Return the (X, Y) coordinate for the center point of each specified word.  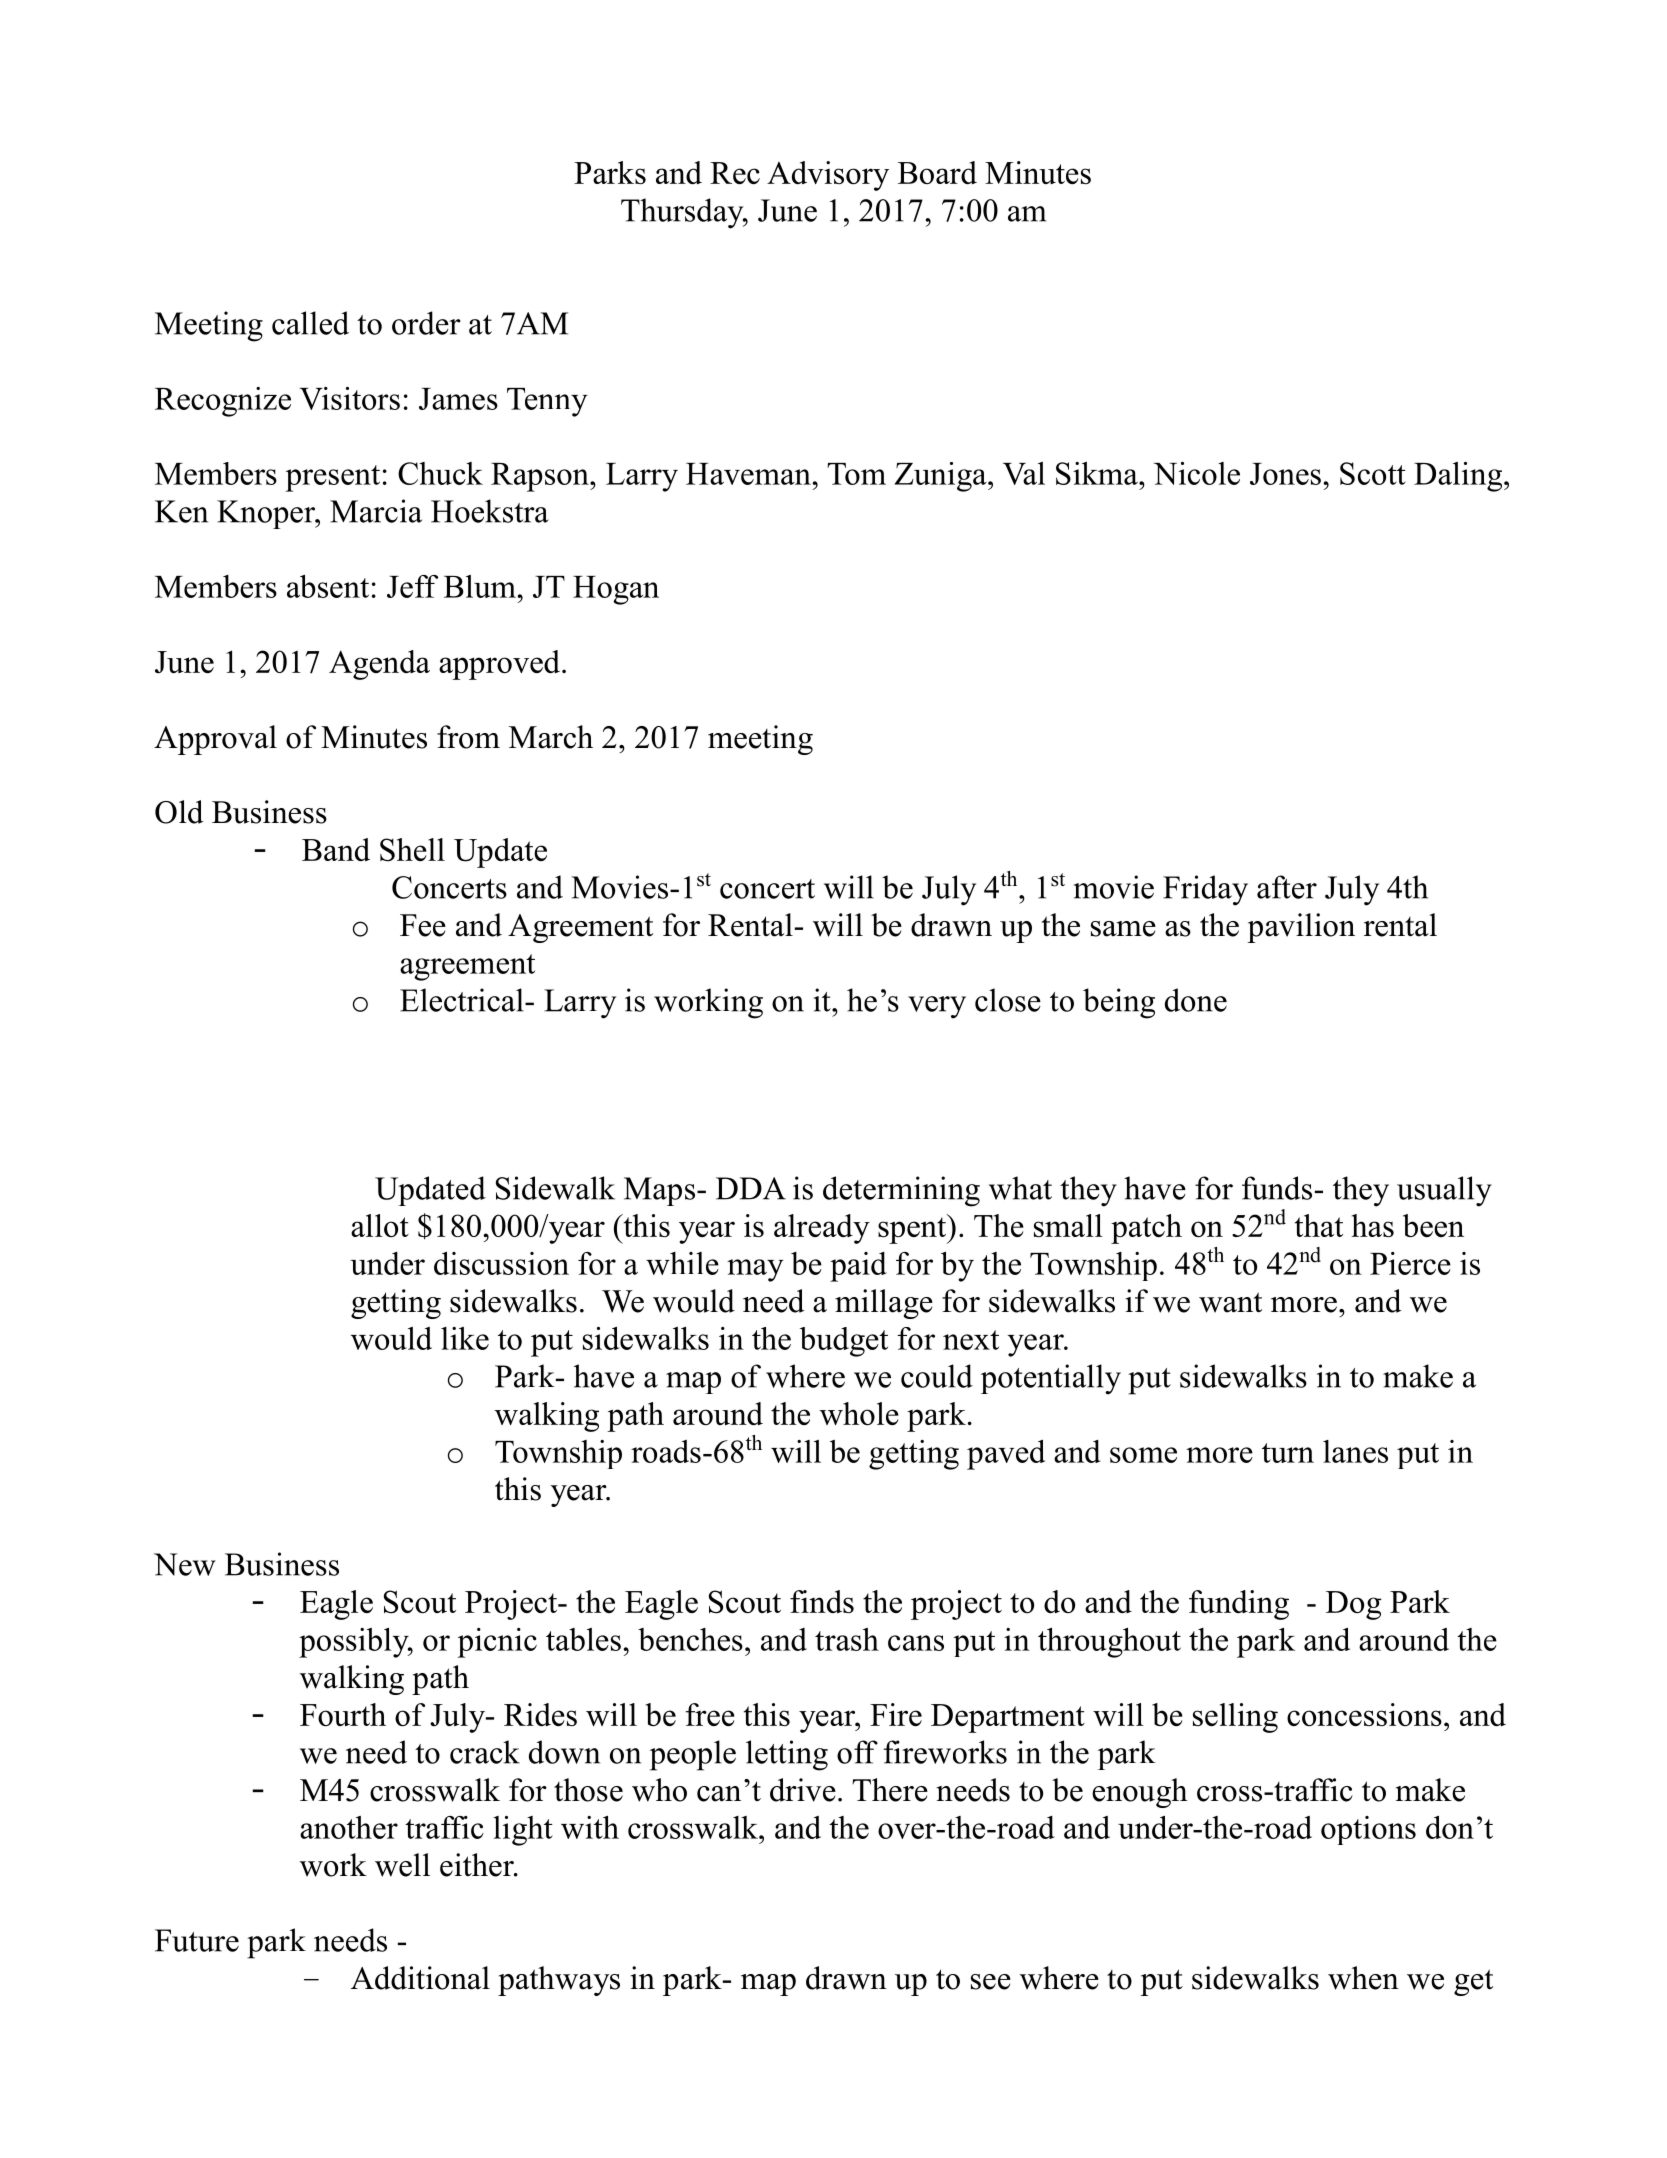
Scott (1373, 473)
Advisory (828, 176)
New (185, 1564)
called (310, 323)
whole (859, 1413)
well (402, 1865)
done (1196, 1000)
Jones (1285, 474)
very (937, 1007)
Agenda (379, 665)
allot (380, 1225)
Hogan (616, 590)
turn (1288, 1453)
